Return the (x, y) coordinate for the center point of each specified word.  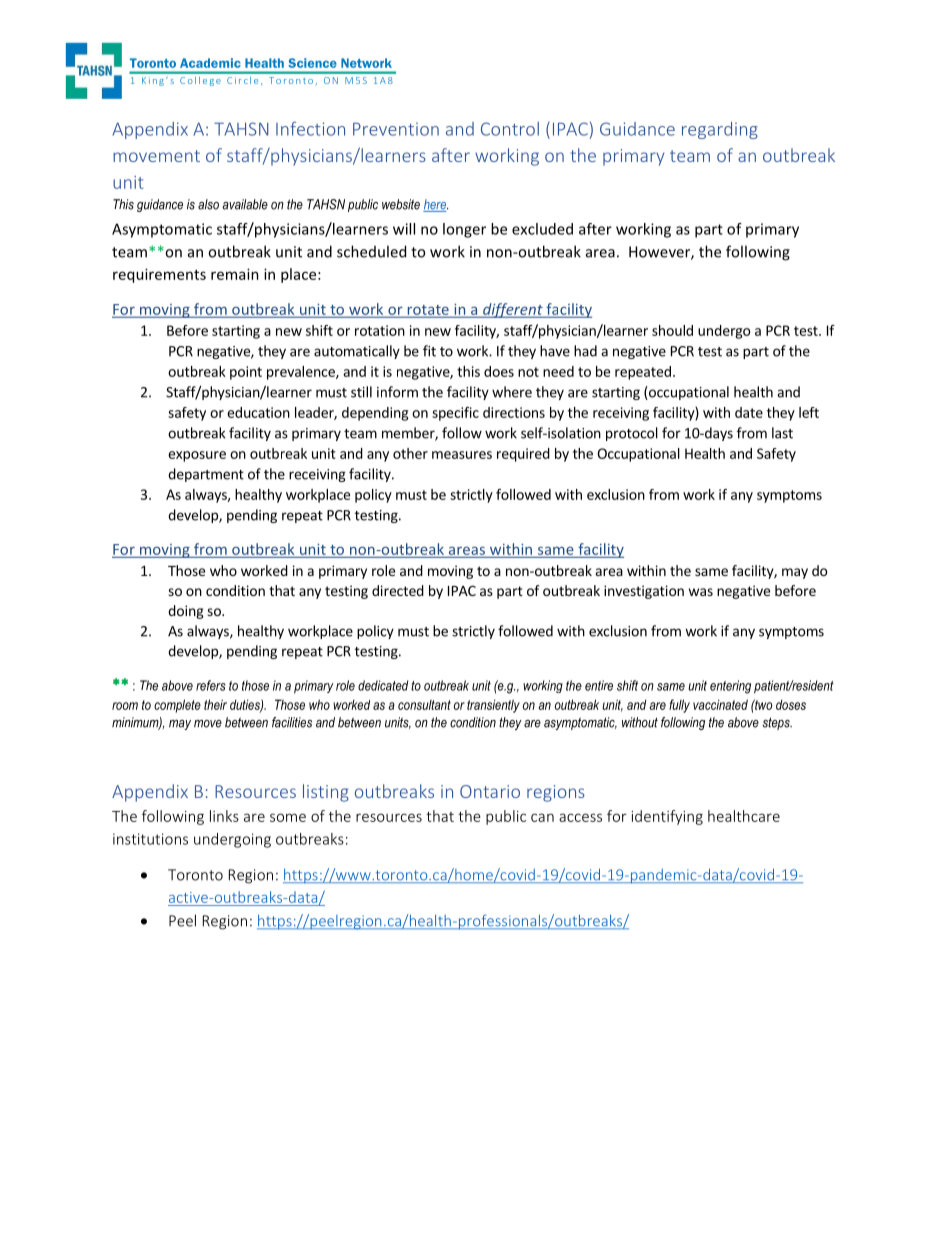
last (782, 433)
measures (462, 455)
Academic (210, 63)
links (224, 816)
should (672, 330)
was (701, 592)
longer (464, 230)
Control (510, 129)
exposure (197, 456)
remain (235, 274)
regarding (720, 130)
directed (398, 590)
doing (186, 612)
